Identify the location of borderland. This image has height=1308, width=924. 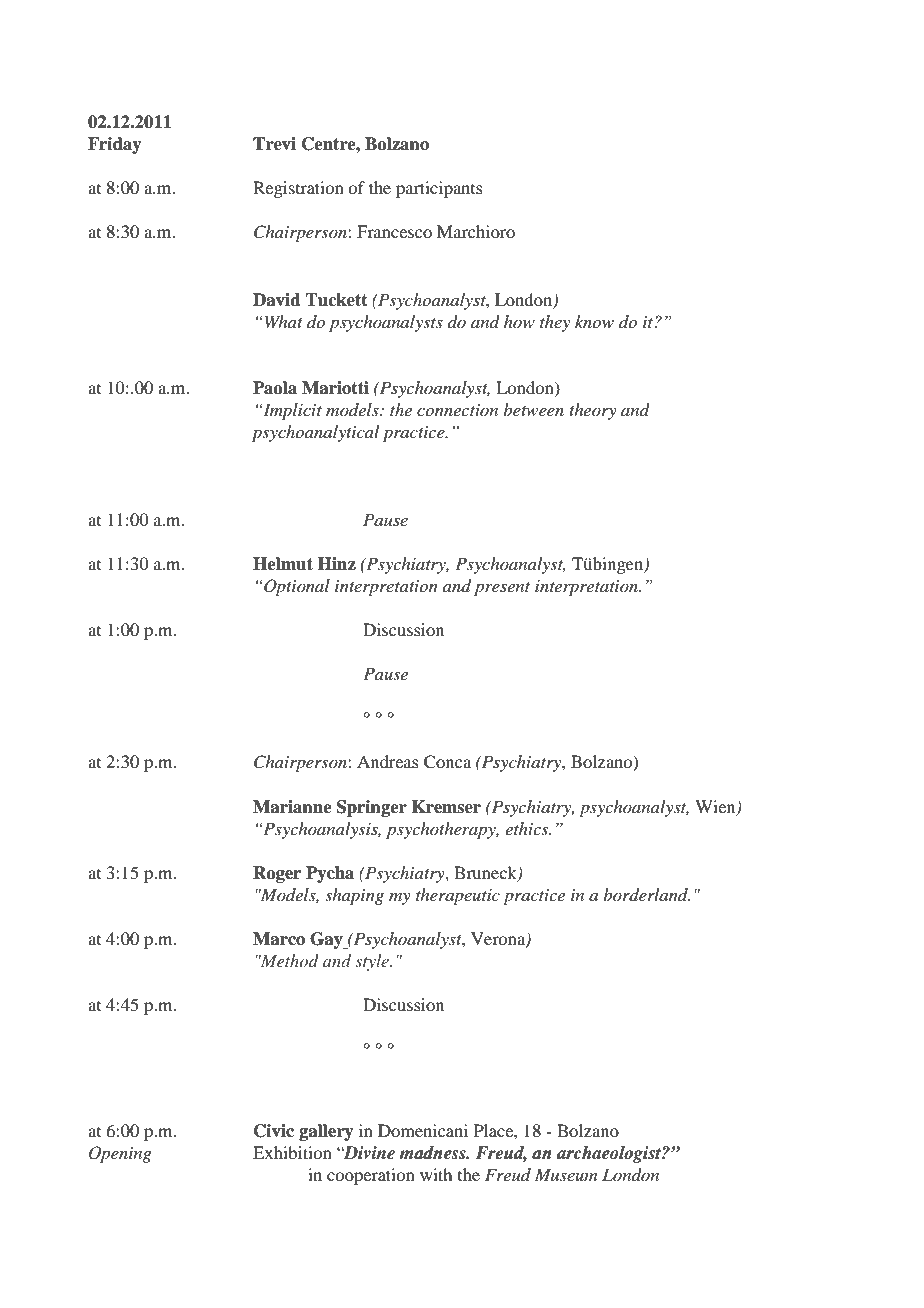
(646, 895).
